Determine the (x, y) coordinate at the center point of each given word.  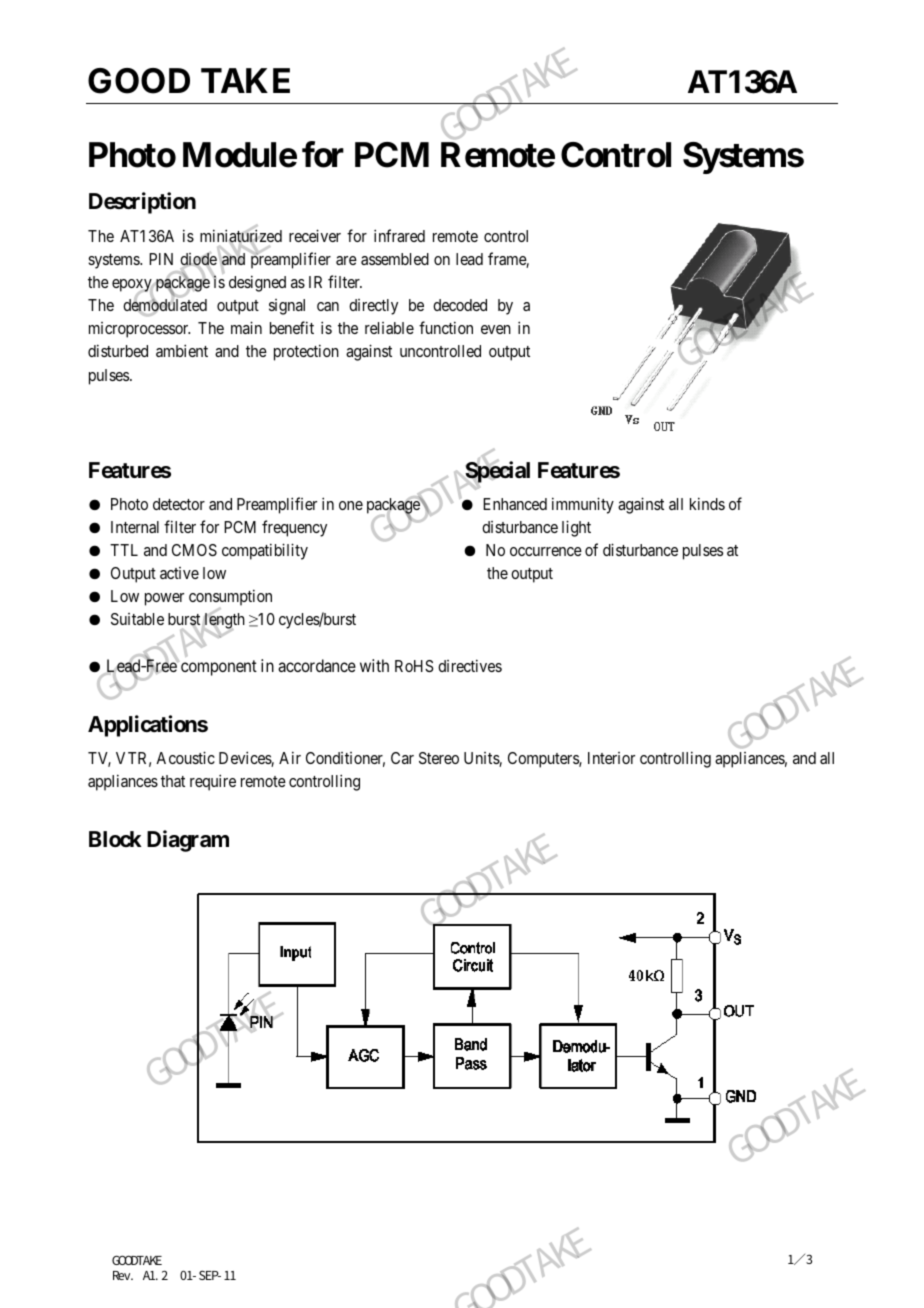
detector (179, 504)
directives (470, 665)
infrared (399, 235)
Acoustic (185, 757)
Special (496, 473)
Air (290, 757)
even (496, 329)
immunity (583, 505)
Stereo (439, 758)
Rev (123, 1275)
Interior (611, 758)
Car (402, 758)
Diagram (188, 841)
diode (199, 260)
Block (115, 839)
